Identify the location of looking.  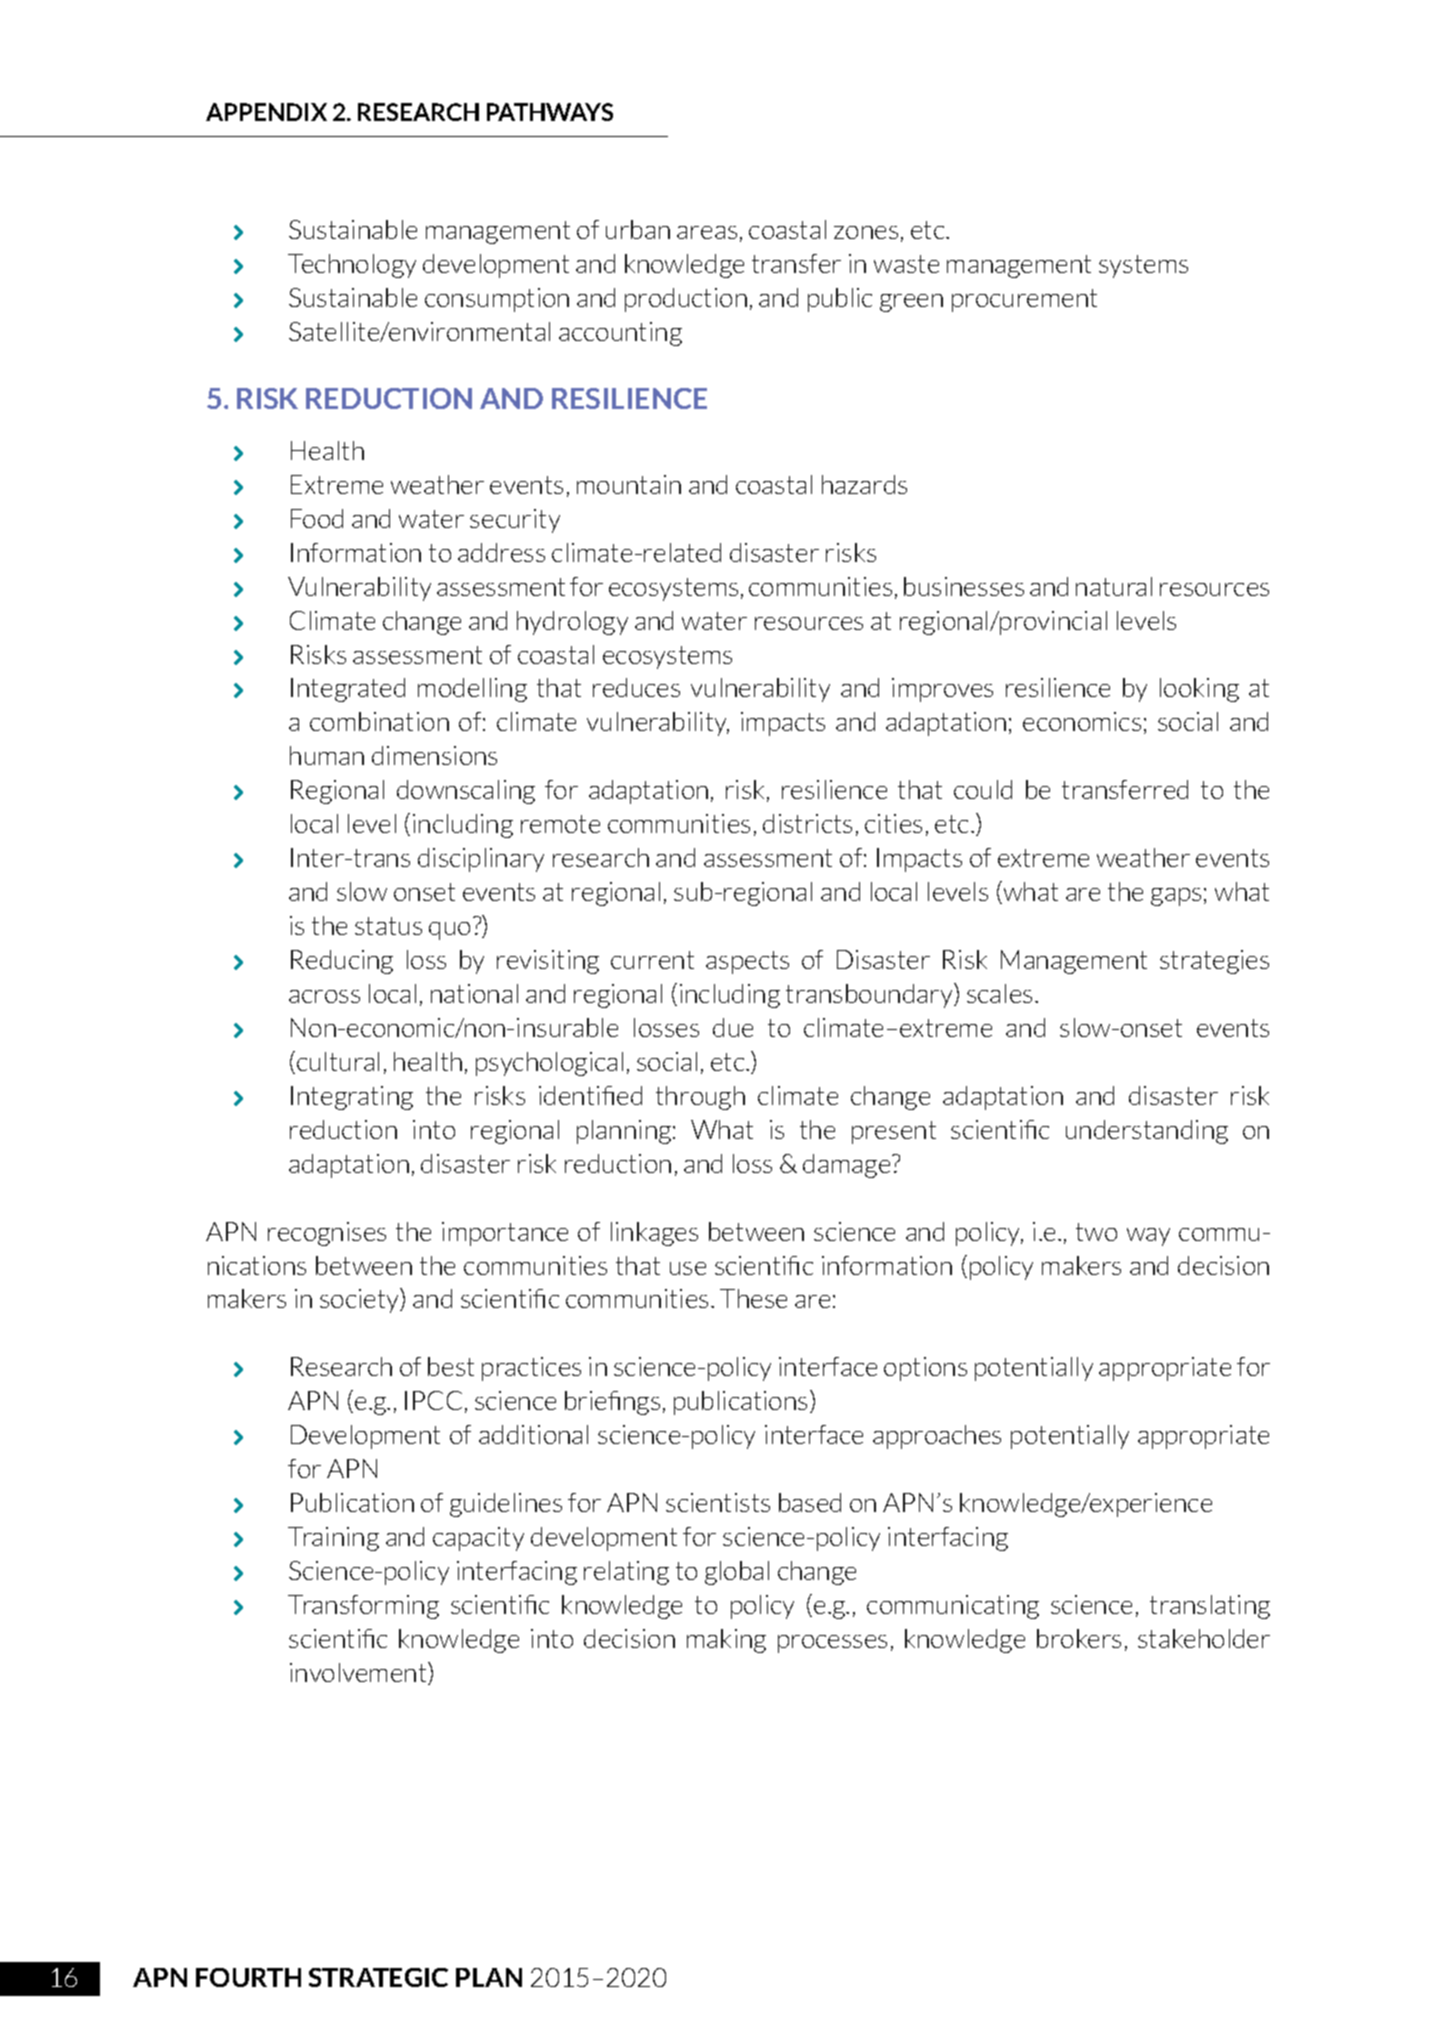
(1199, 690).
